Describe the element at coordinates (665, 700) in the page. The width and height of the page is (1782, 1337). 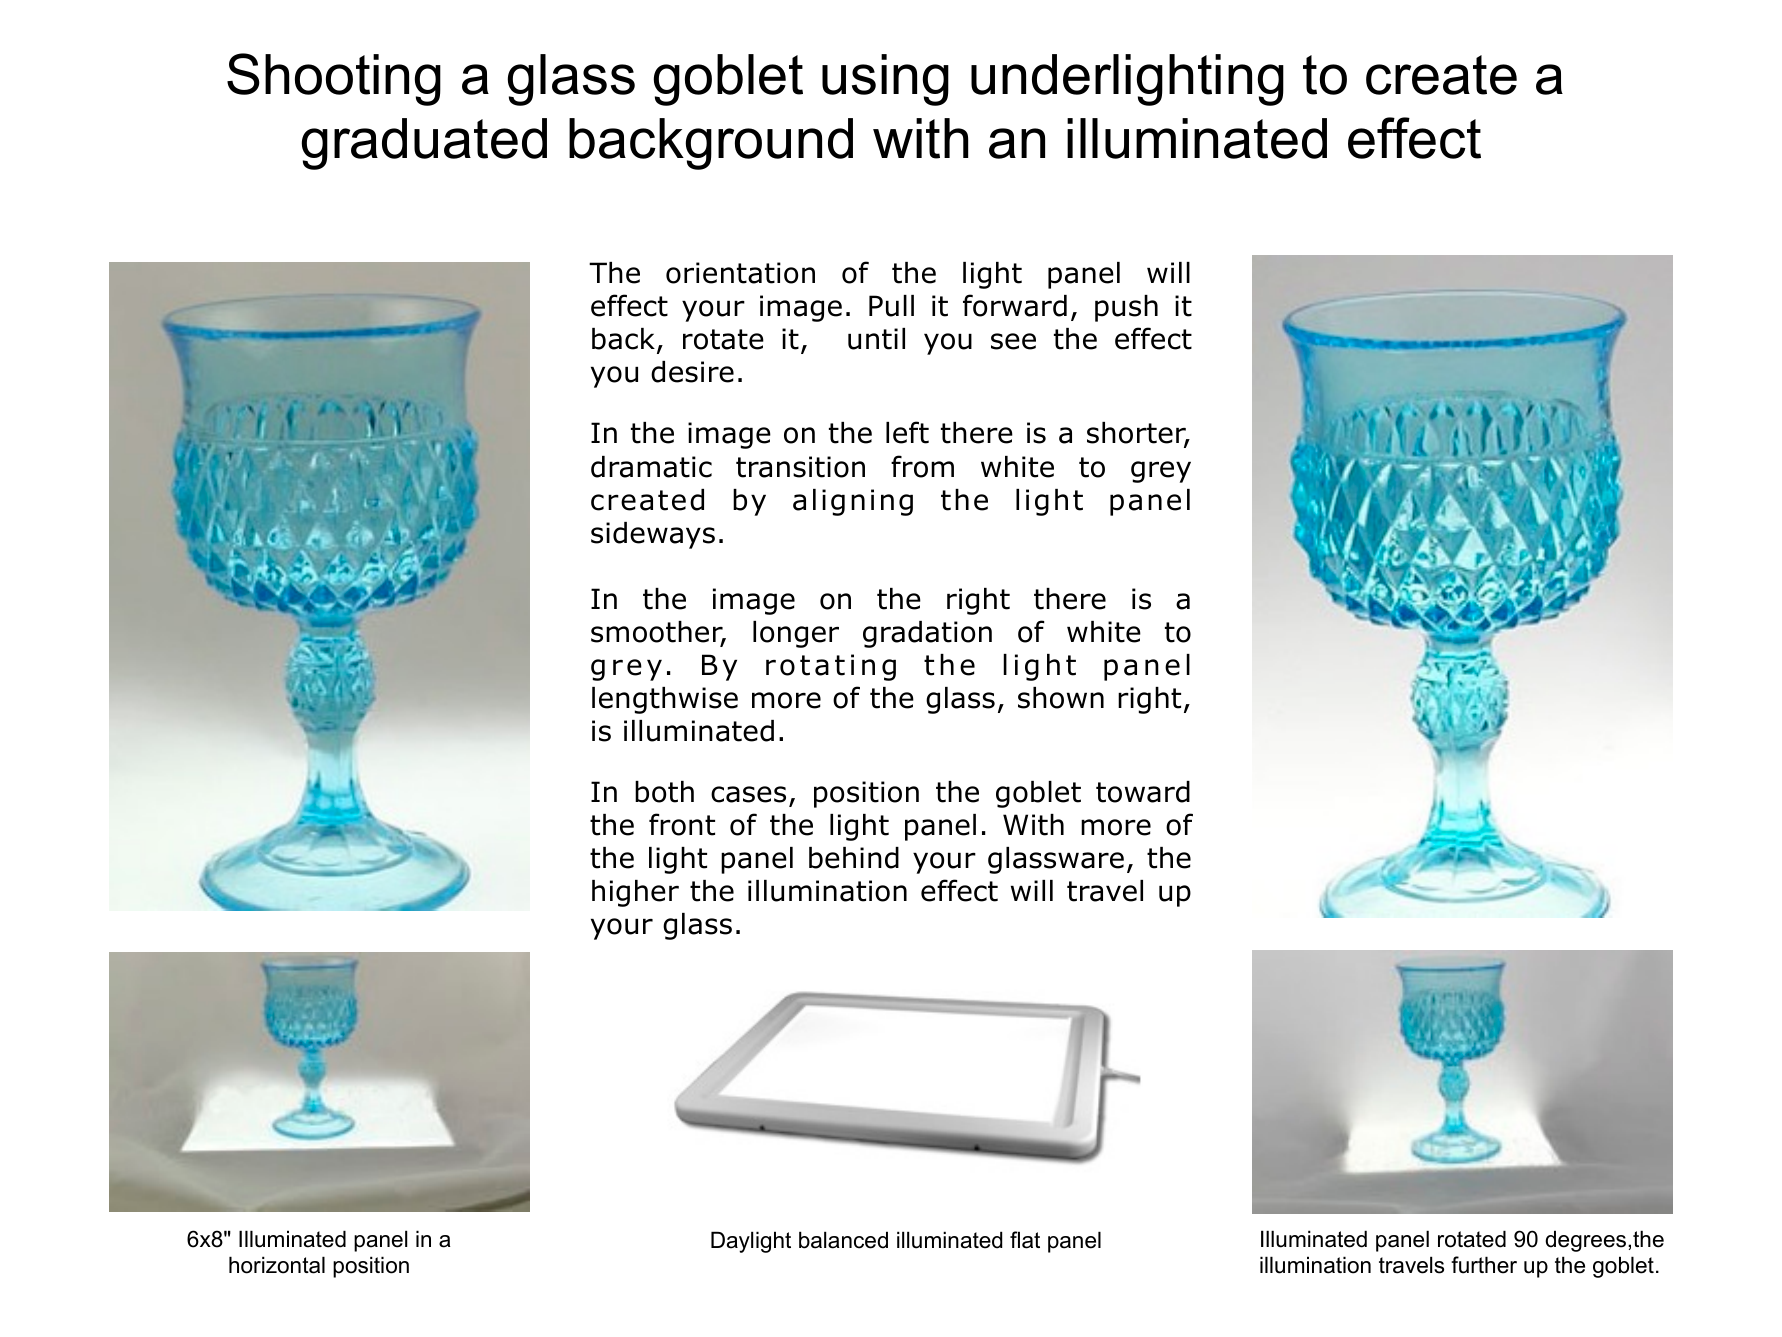
I see `lengthwise` at that location.
